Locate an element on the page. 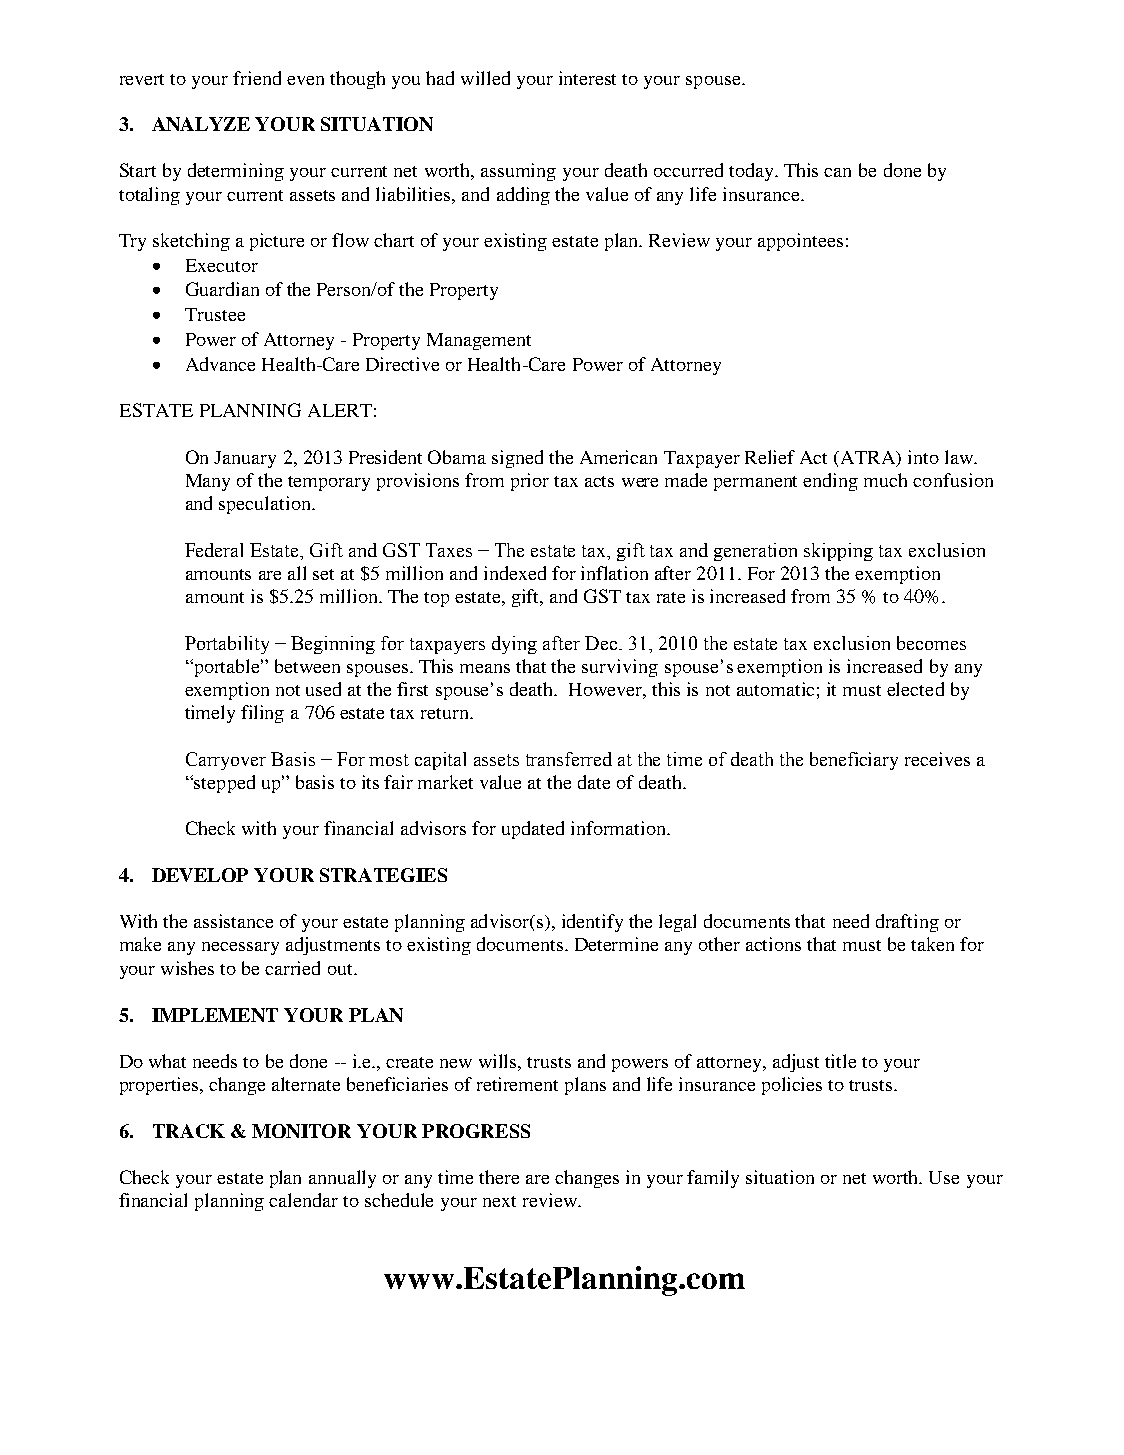 The image size is (1124, 1455). signed is located at coordinates (517, 459).
